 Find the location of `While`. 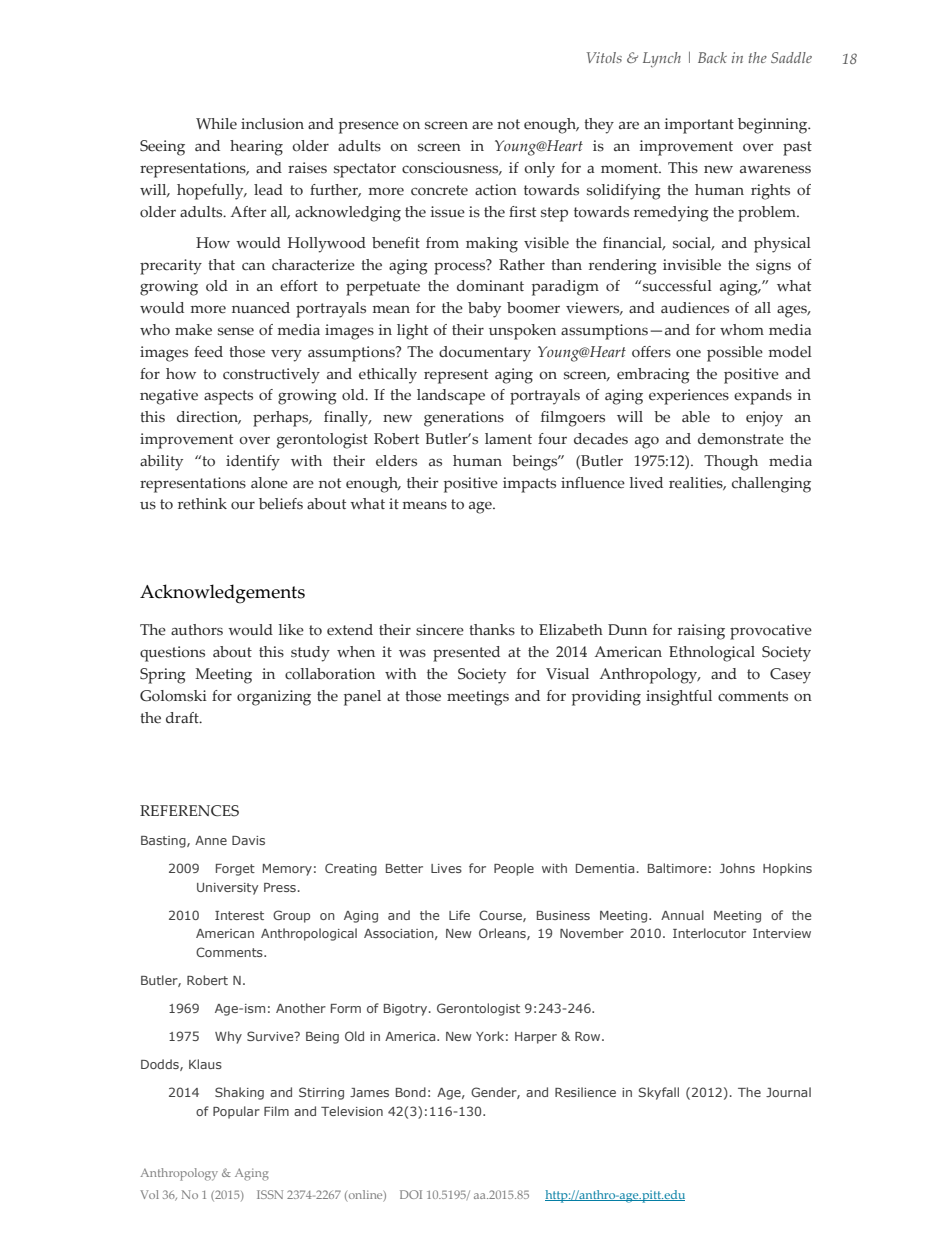

While is located at coordinates (216, 124).
